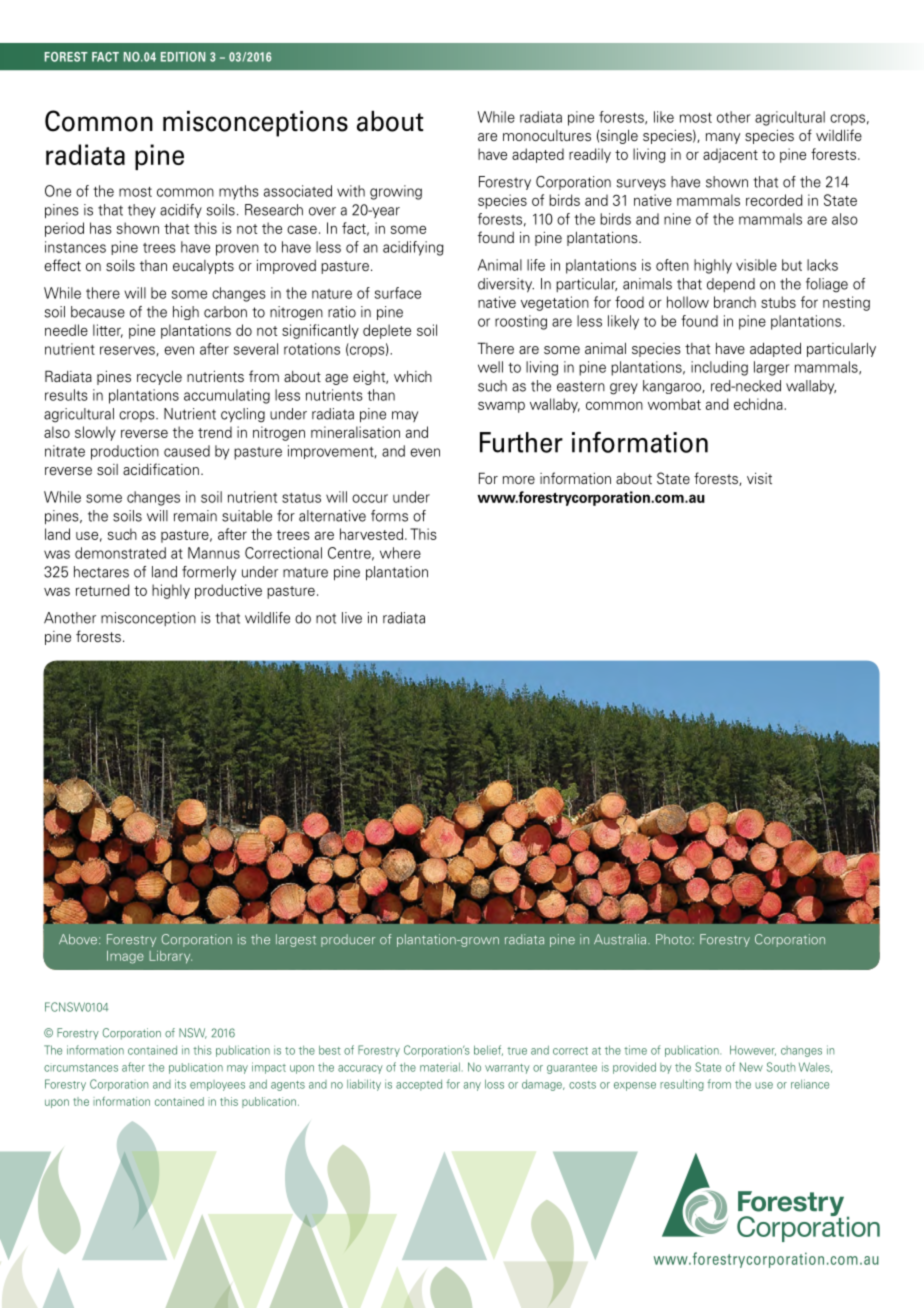 The width and height of the screenshot is (924, 1308). What do you see at coordinates (440, 1067) in the screenshot?
I see `material` at bounding box center [440, 1067].
